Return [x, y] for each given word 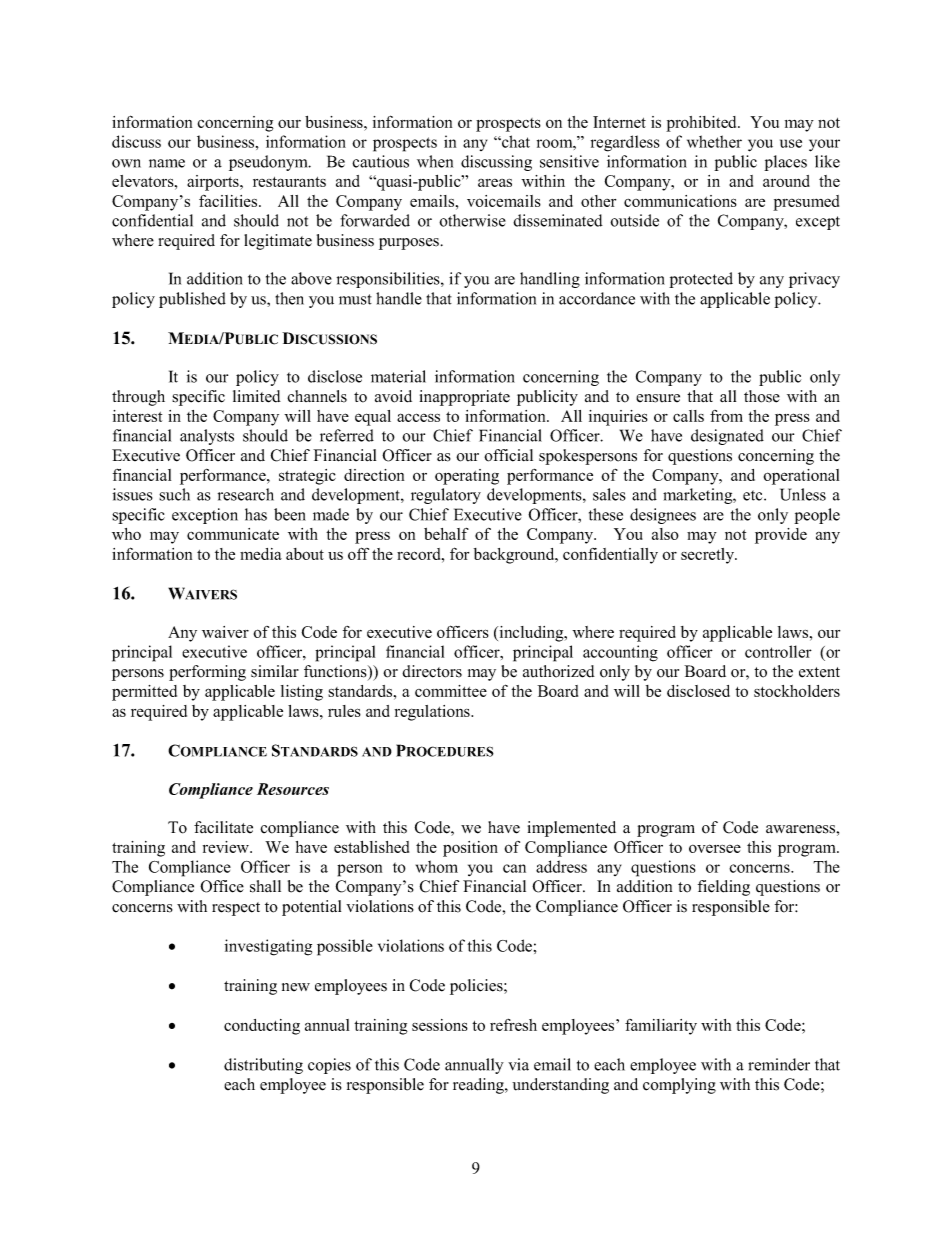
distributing [263, 1066]
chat [515, 141]
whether [714, 141]
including [531, 634]
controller [778, 651]
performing [207, 673]
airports [214, 183]
